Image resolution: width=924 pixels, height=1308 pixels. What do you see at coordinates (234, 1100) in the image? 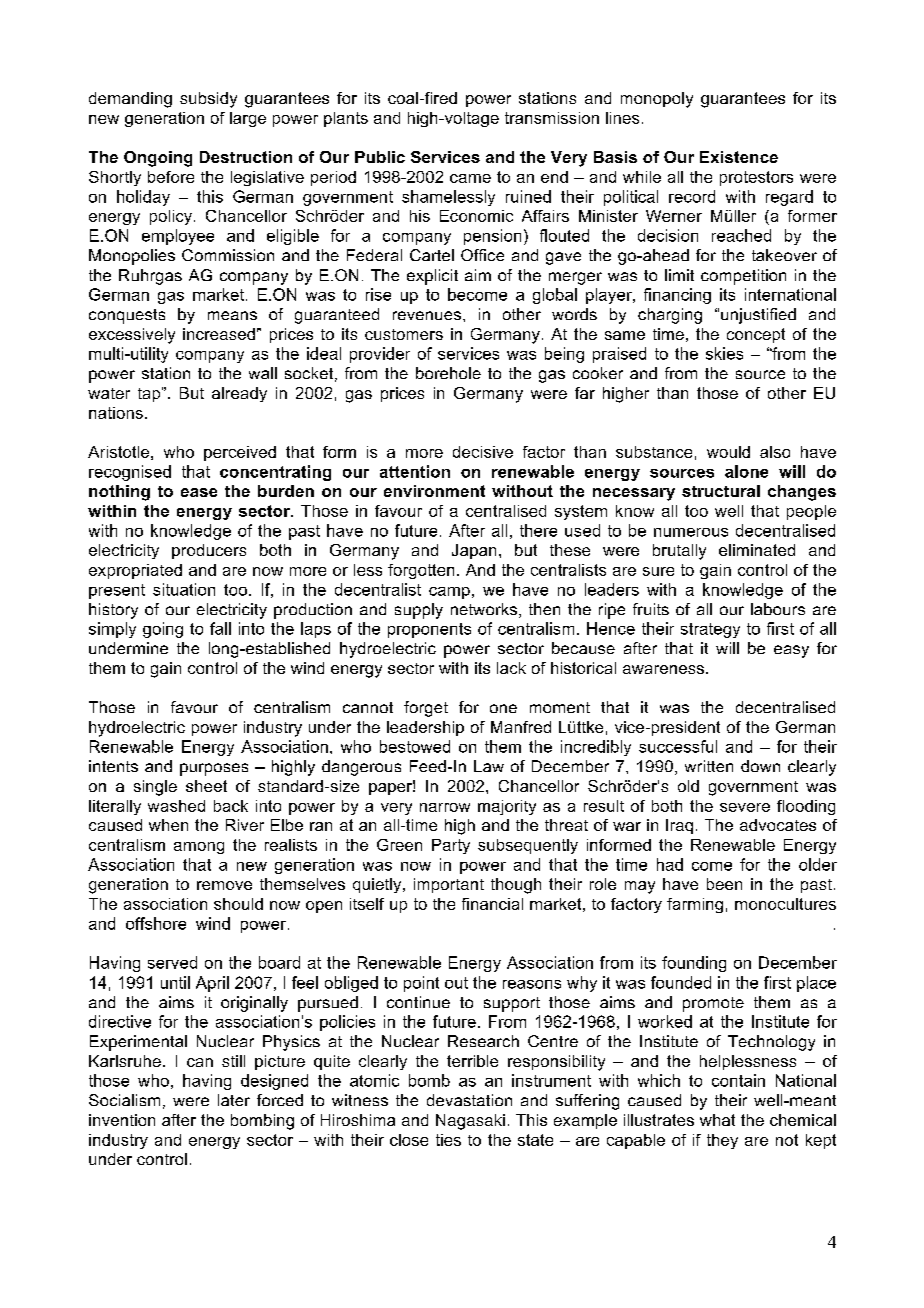
I see `later` at bounding box center [234, 1100].
